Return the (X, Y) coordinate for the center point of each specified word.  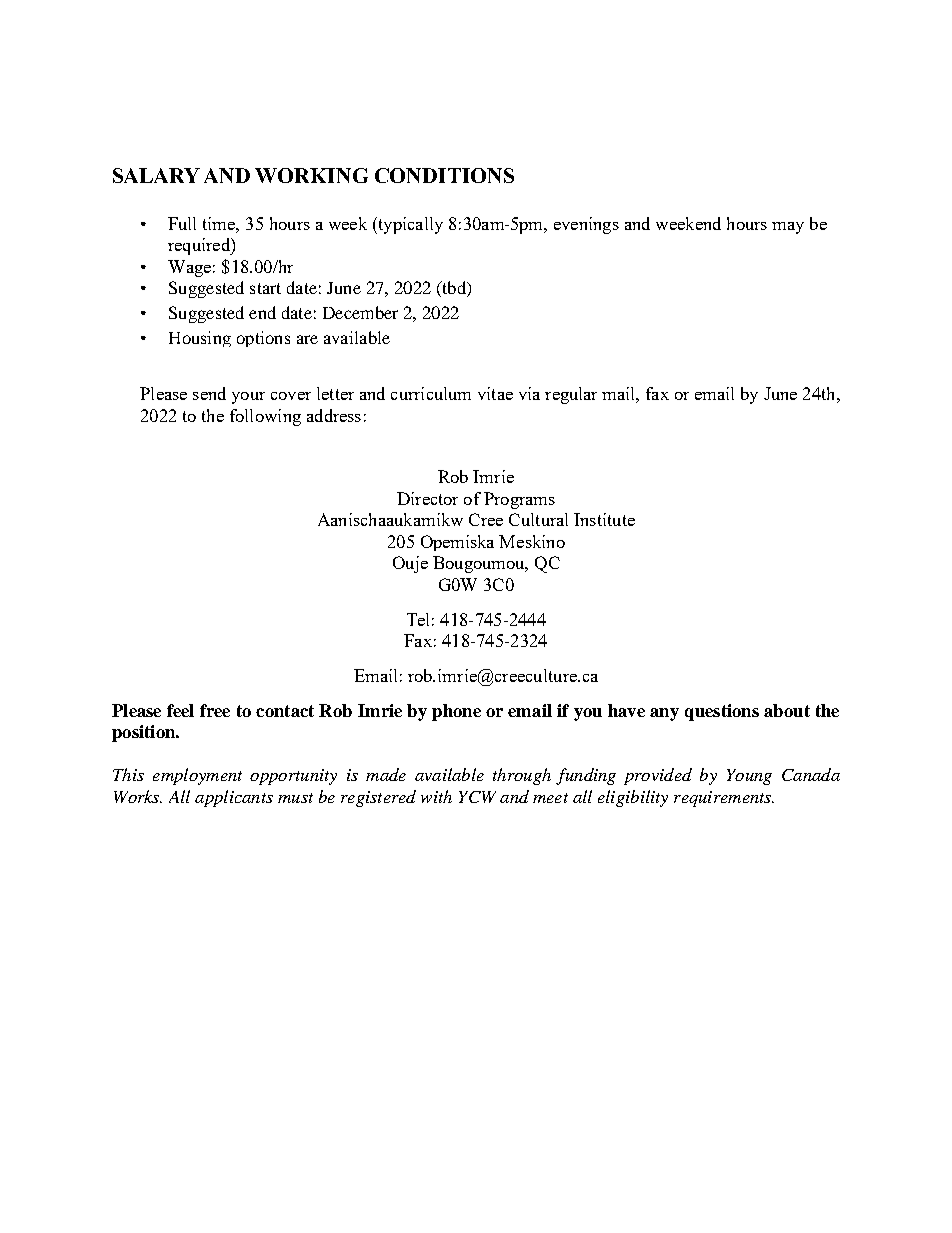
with (436, 796)
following (265, 417)
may (788, 228)
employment (197, 776)
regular (571, 395)
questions (722, 712)
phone (456, 712)
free (215, 710)
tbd (454, 289)
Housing (200, 339)
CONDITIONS (444, 175)
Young (749, 777)
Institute (604, 519)
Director (427, 498)
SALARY (156, 175)
